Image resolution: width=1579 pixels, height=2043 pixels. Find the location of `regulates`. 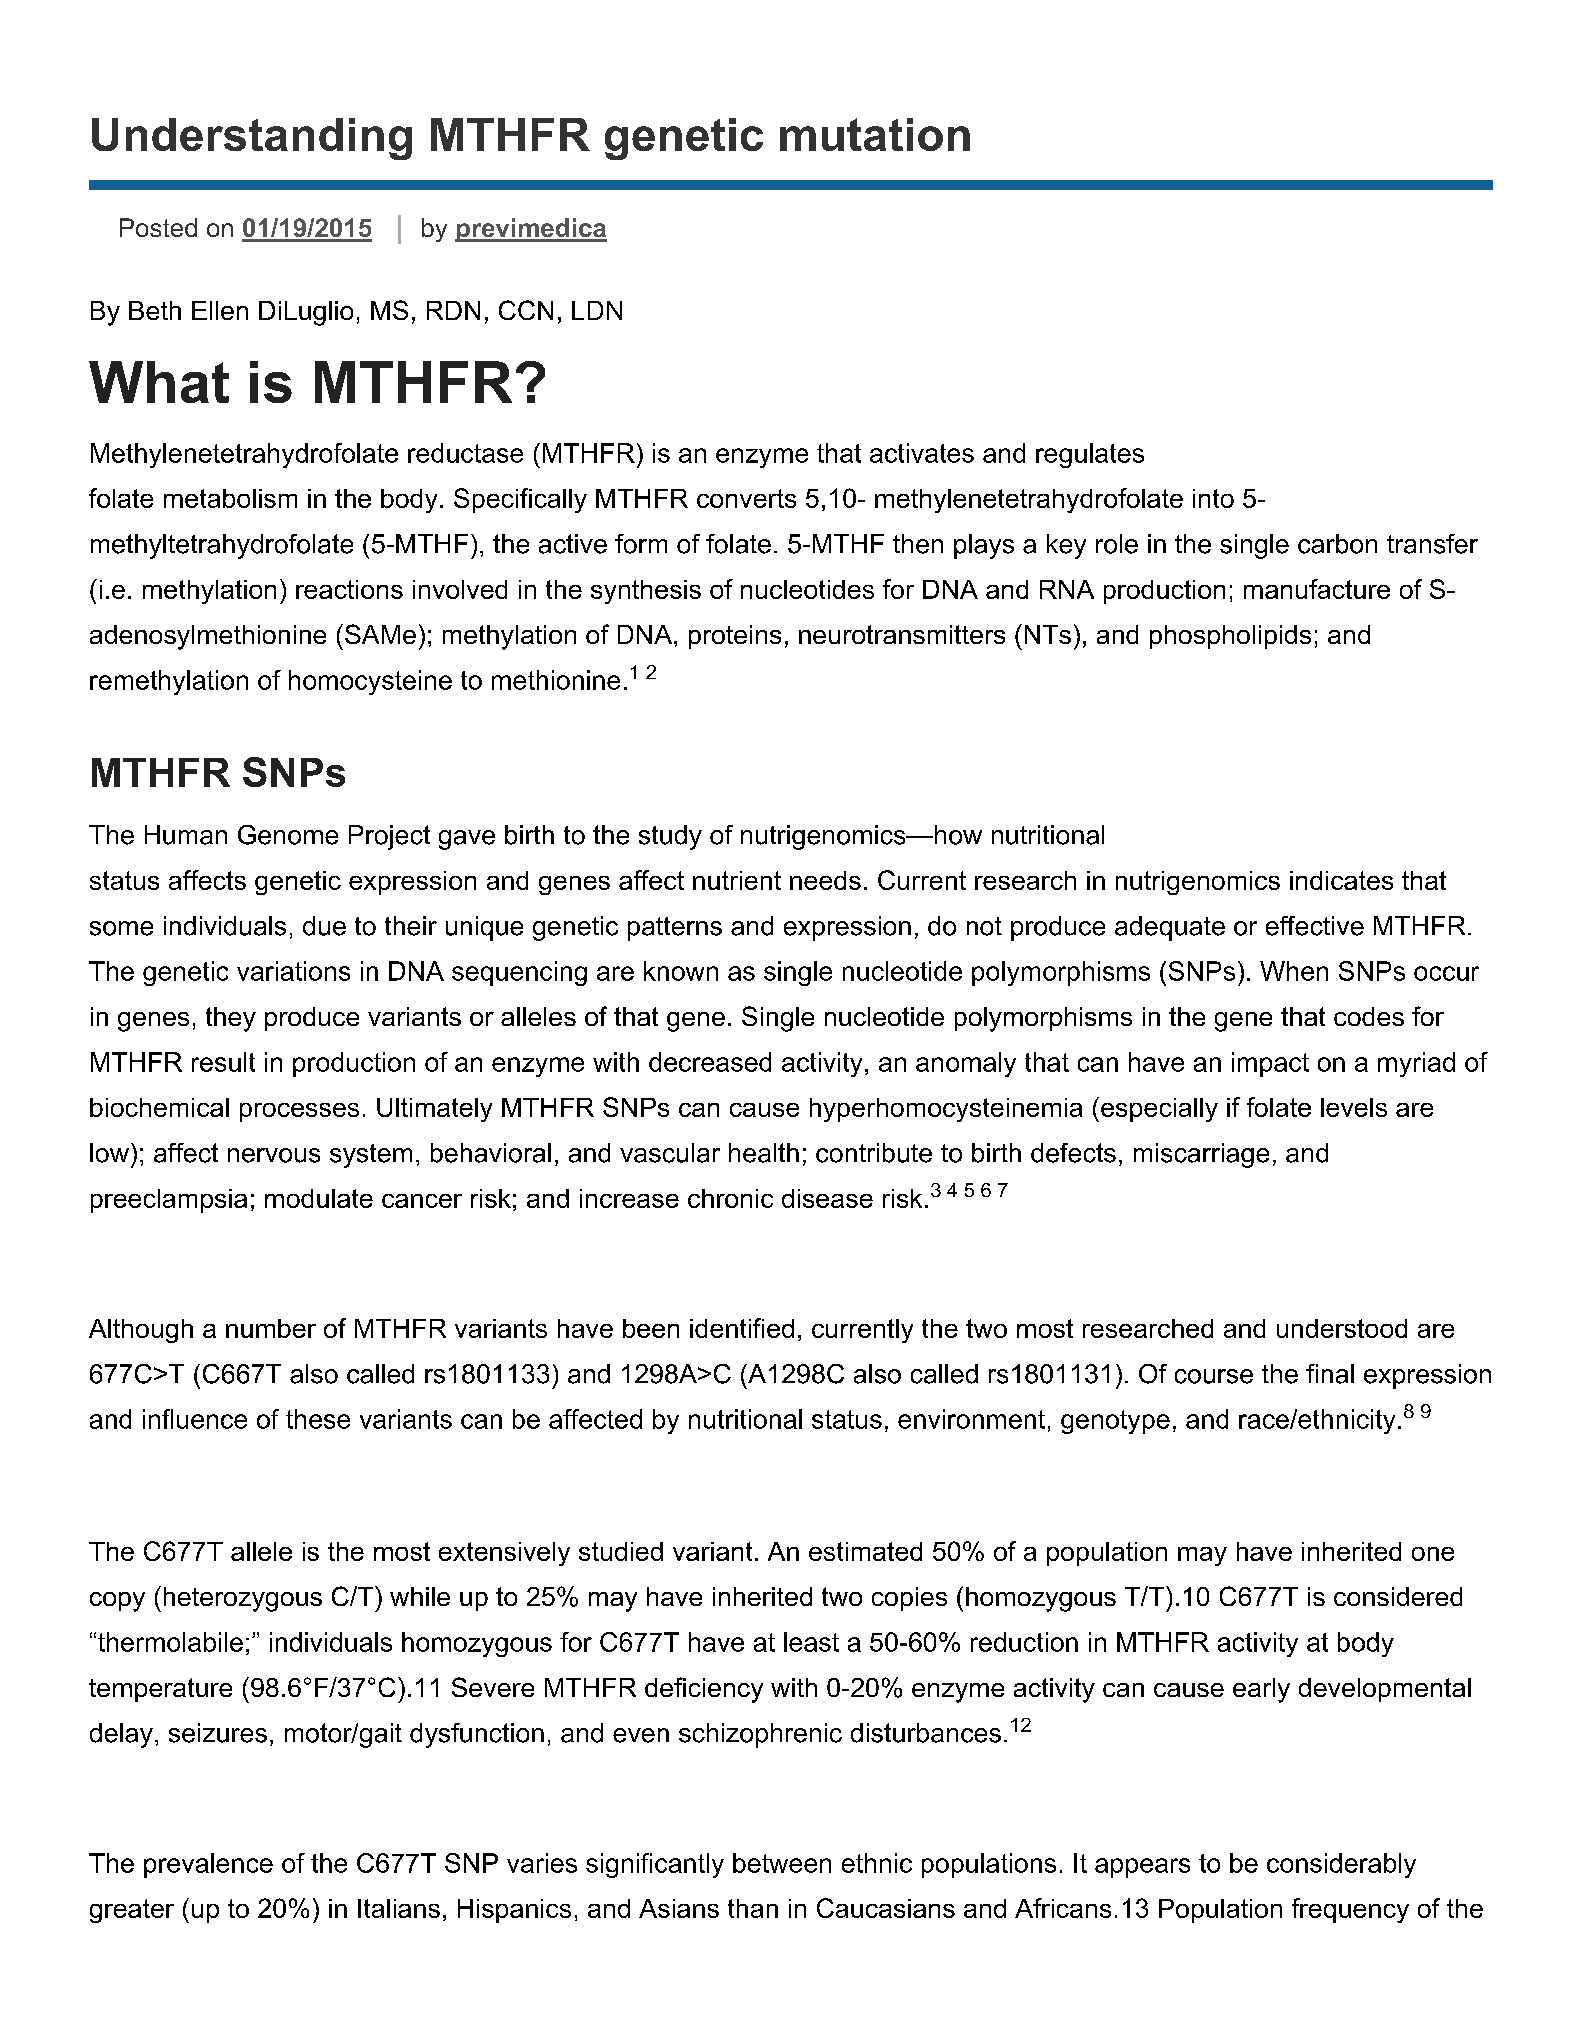

regulates is located at coordinates (1090, 455).
